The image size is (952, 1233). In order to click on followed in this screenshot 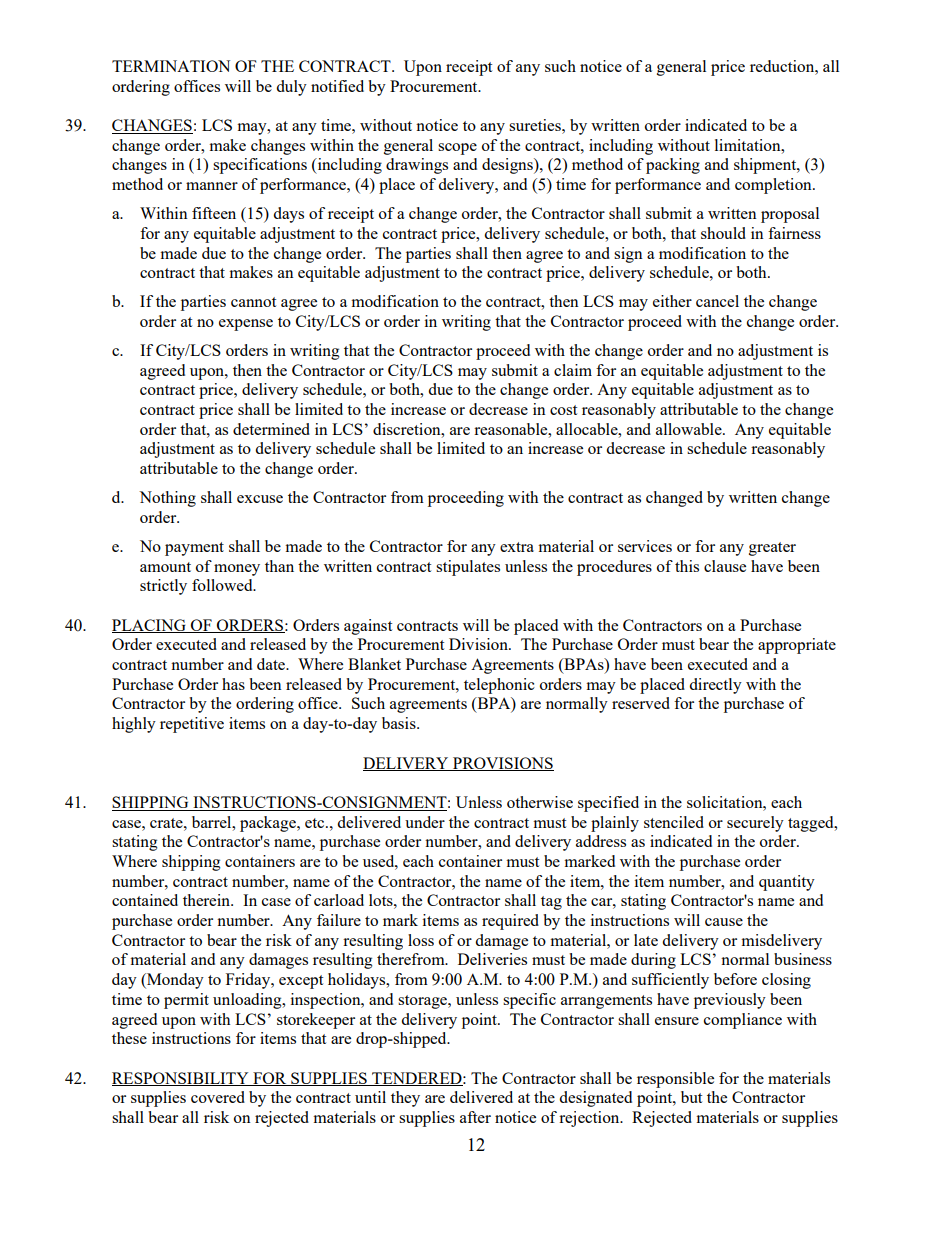, I will do `click(223, 585)`.
